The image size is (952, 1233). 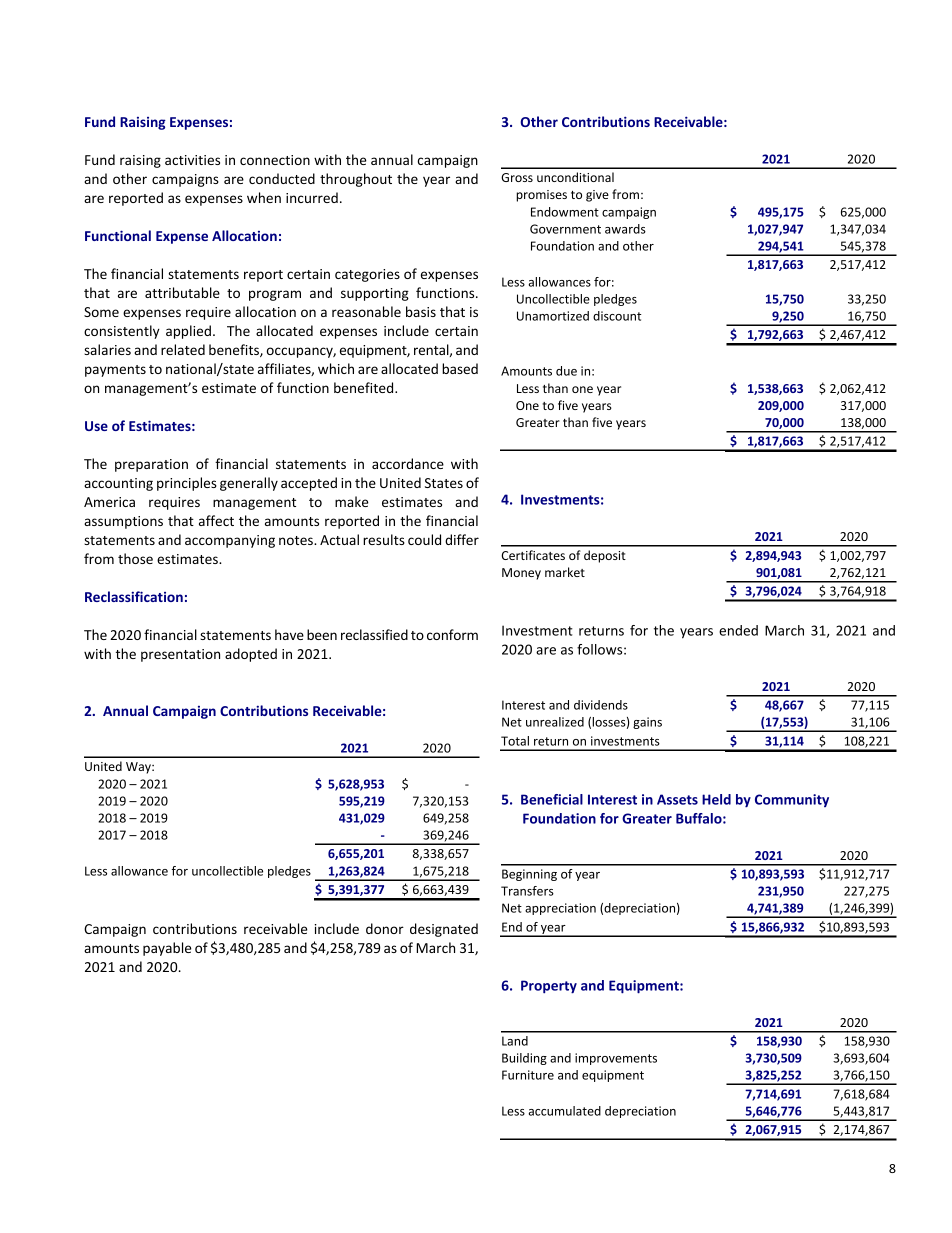 I want to click on Furniture, so click(x=528, y=1075).
